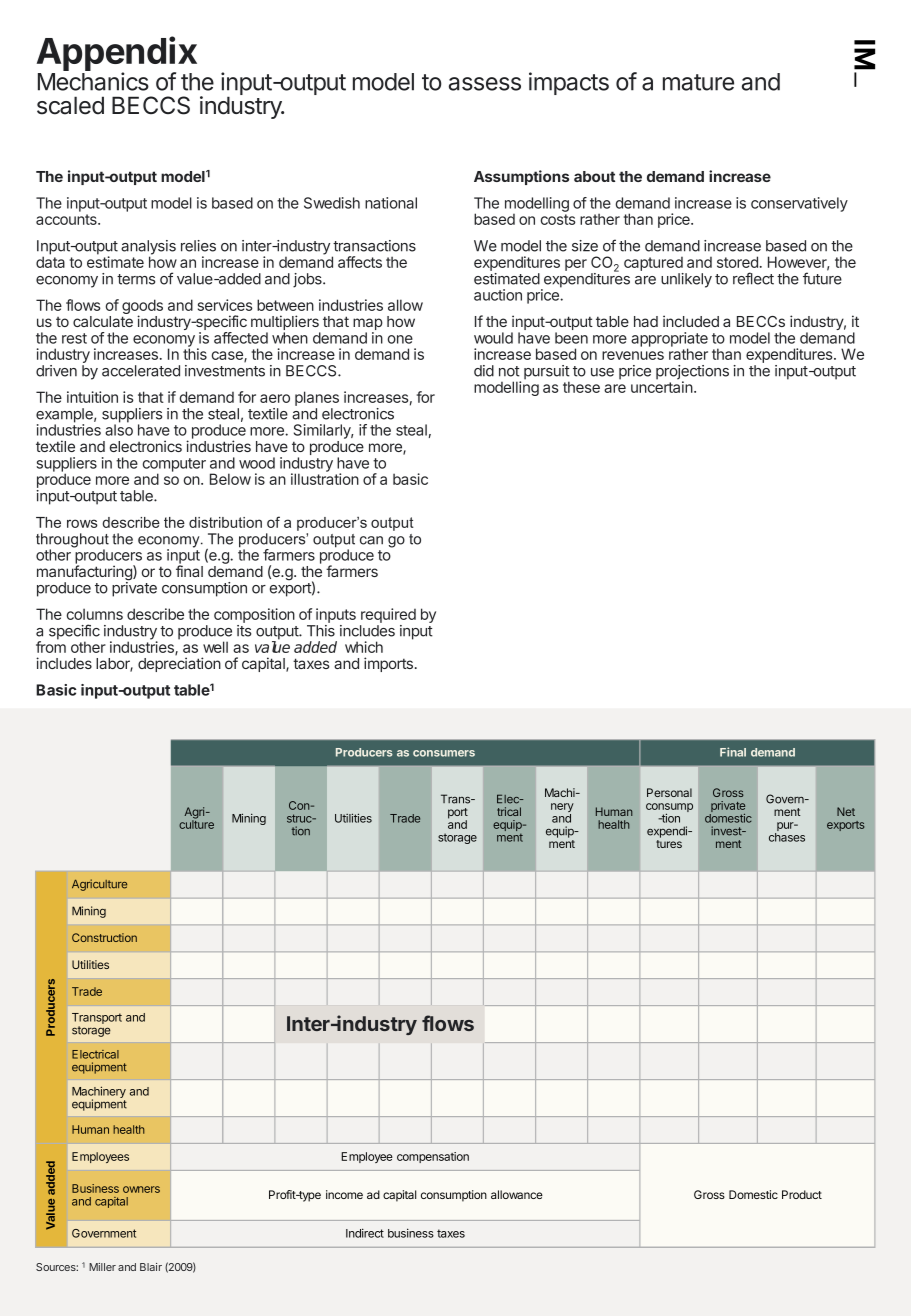 This screenshot has width=911, height=1316. What do you see at coordinates (485, 84) in the screenshot?
I see `assess` at bounding box center [485, 84].
